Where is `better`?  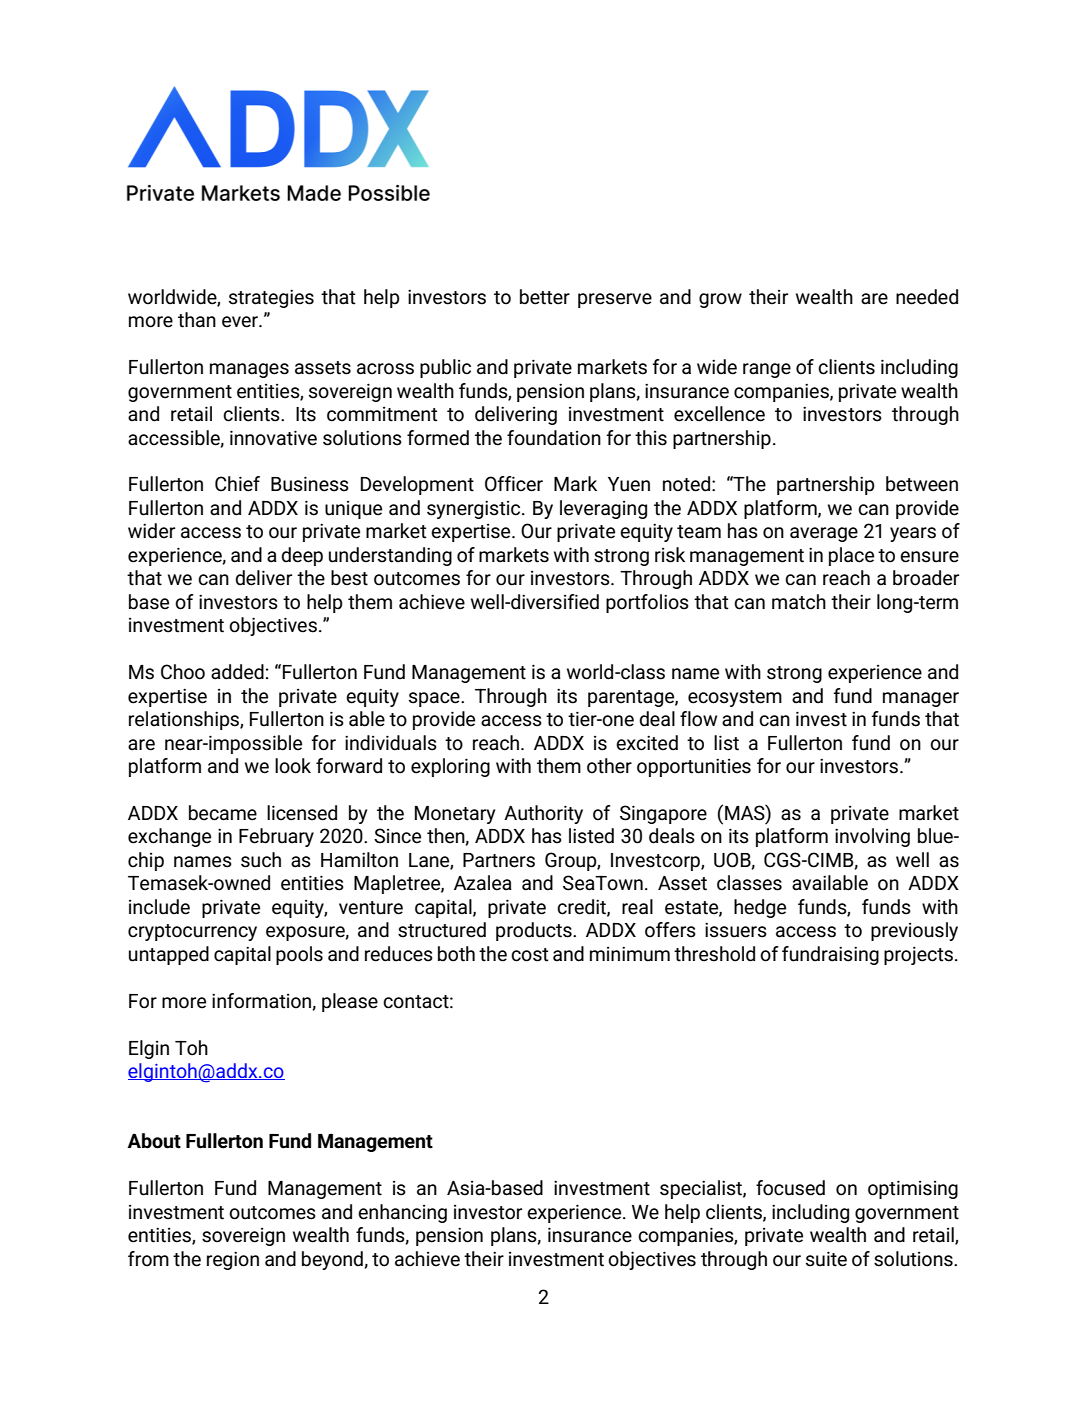 better is located at coordinates (545, 297).
